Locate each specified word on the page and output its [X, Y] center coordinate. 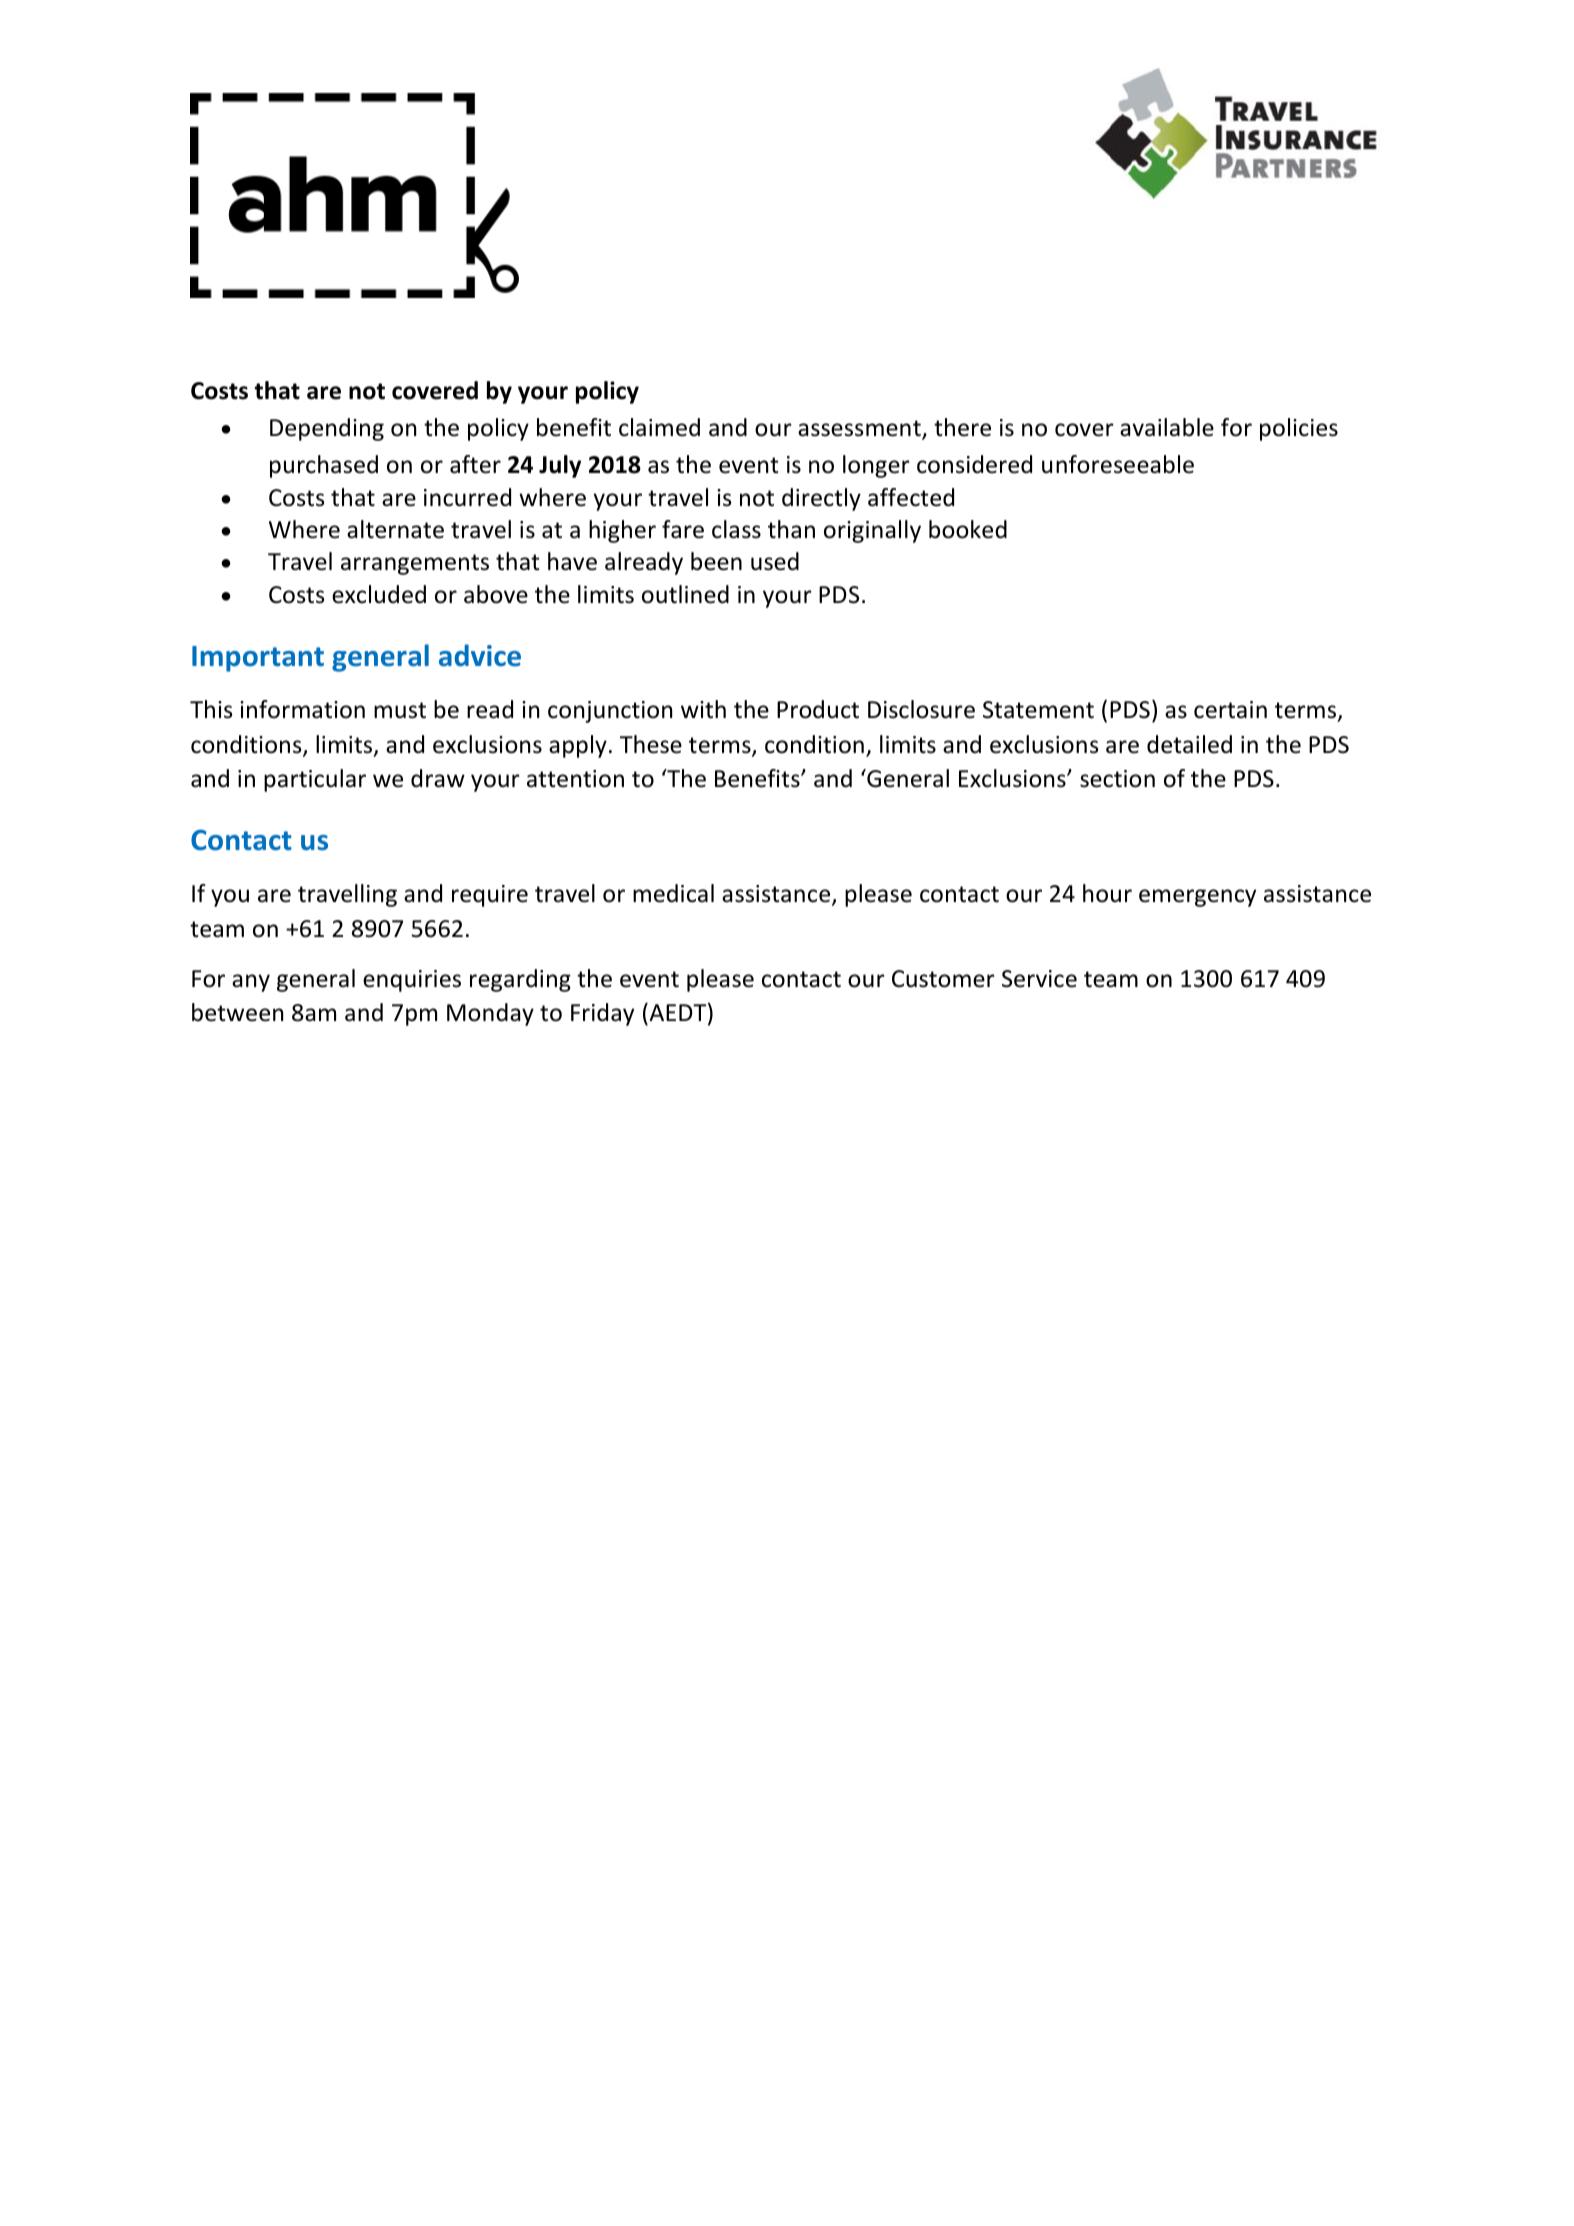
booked [968, 529]
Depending [327, 429]
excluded [379, 594]
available [1167, 427]
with [703, 709]
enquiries [412, 981]
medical [673, 893]
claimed [659, 427]
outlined [685, 594]
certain [1230, 710]
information [302, 709]
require [490, 896]
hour [1107, 893]
